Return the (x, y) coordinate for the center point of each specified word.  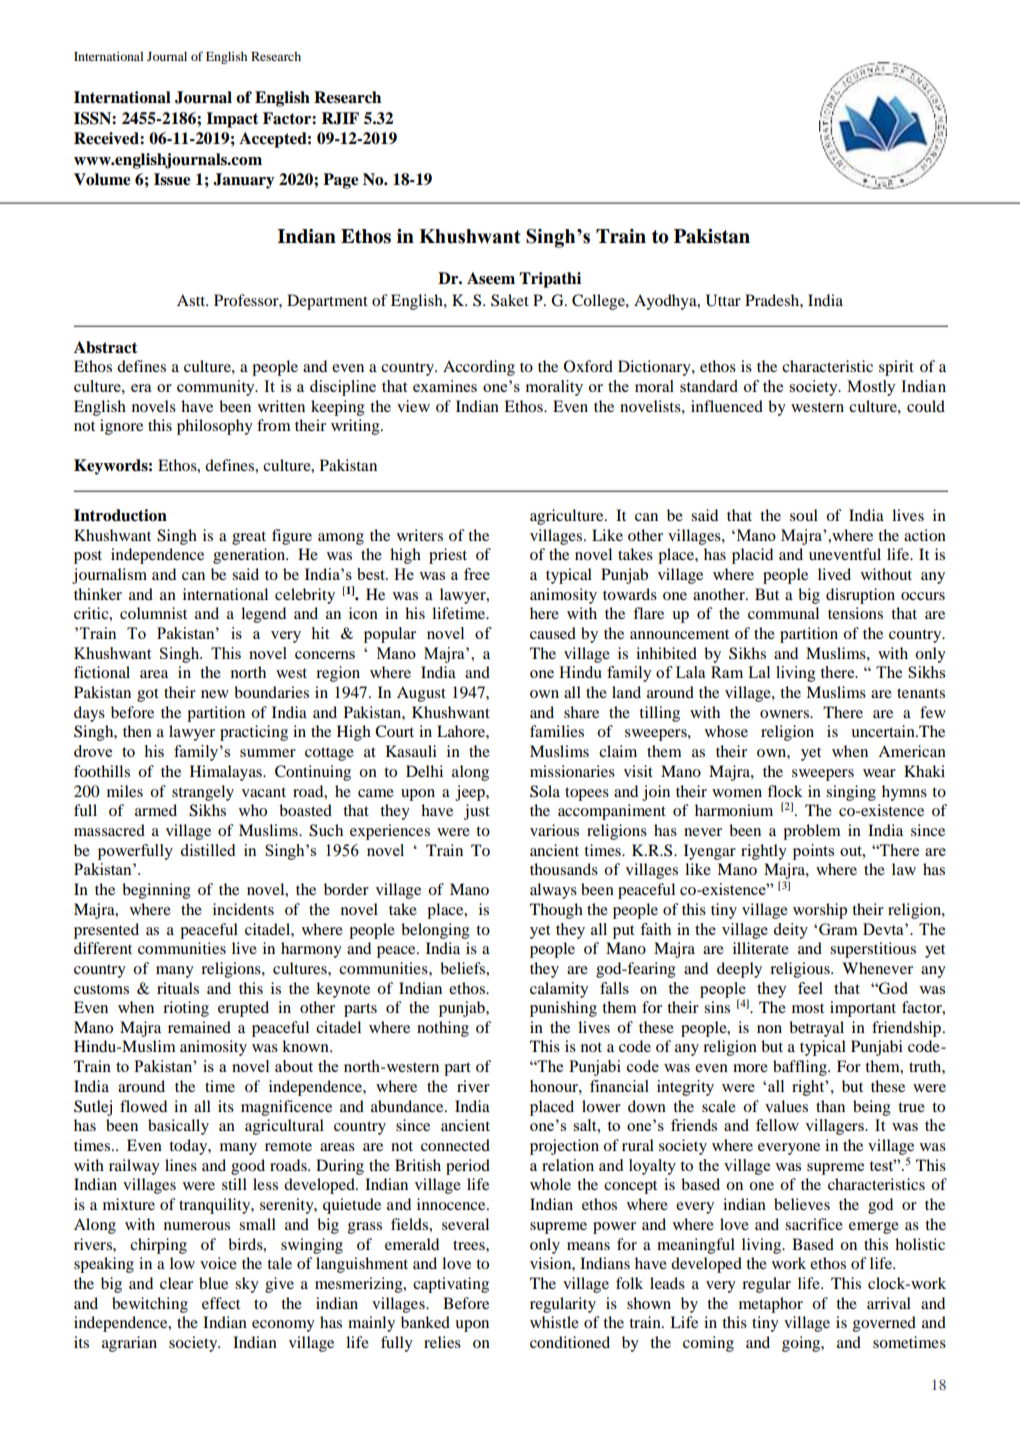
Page (341, 181)
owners (785, 714)
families (557, 731)
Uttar (723, 300)
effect (221, 1303)
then (137, 731)
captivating (451, 1285)
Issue (172, 179)
